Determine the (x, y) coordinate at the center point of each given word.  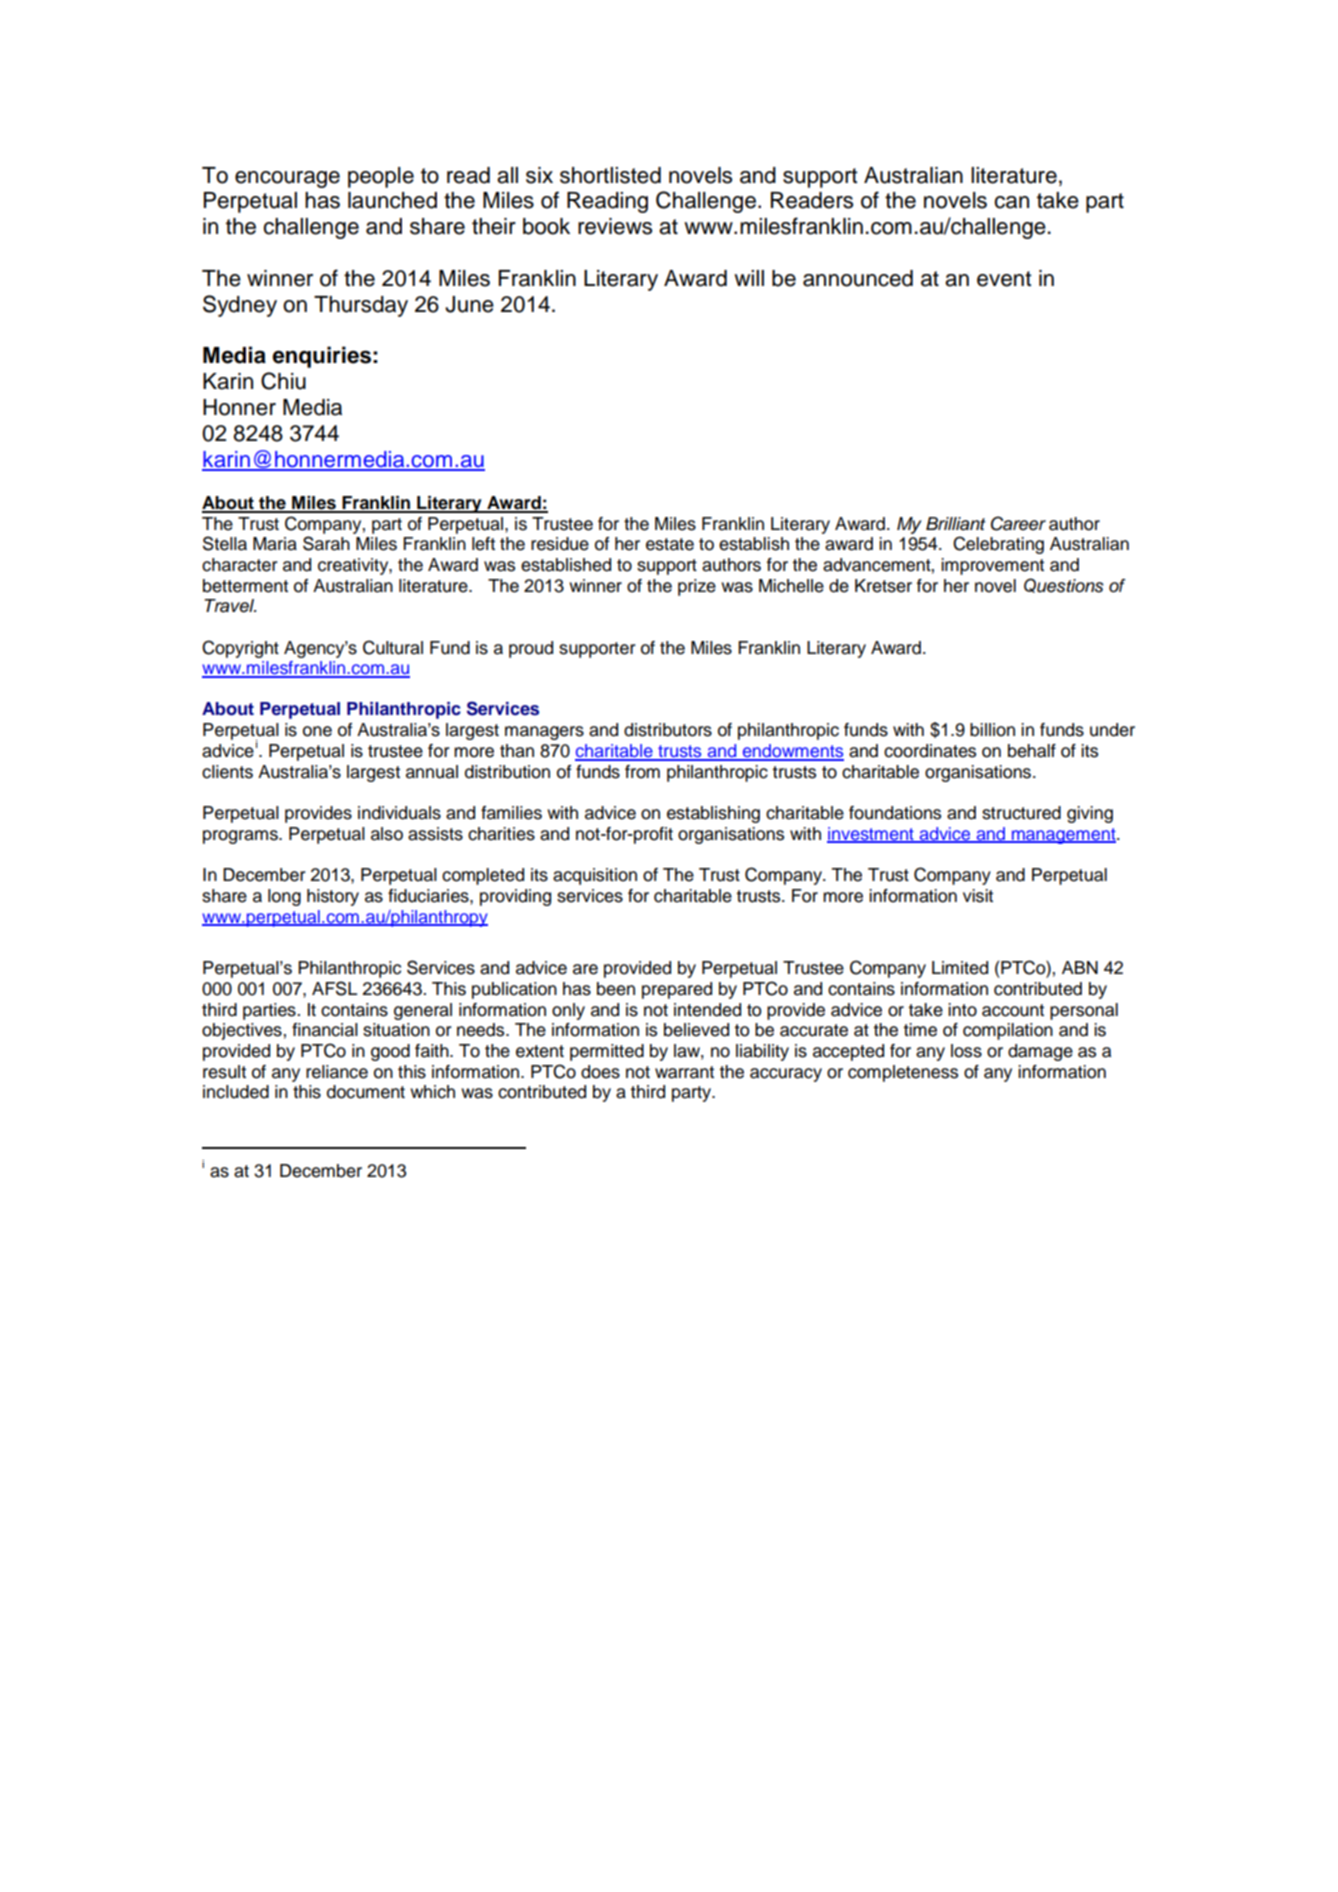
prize (697, 587)
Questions (1064, 585)
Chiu (283, 381)
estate (670, 544)
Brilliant (956, 524)
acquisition (595, 876)
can (1011, 202)
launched (392, 200)
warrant (684, 1072)
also (387, 834)
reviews (615, 226)
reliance (337, 1072)
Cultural (393, 647)
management (1063, 836)
